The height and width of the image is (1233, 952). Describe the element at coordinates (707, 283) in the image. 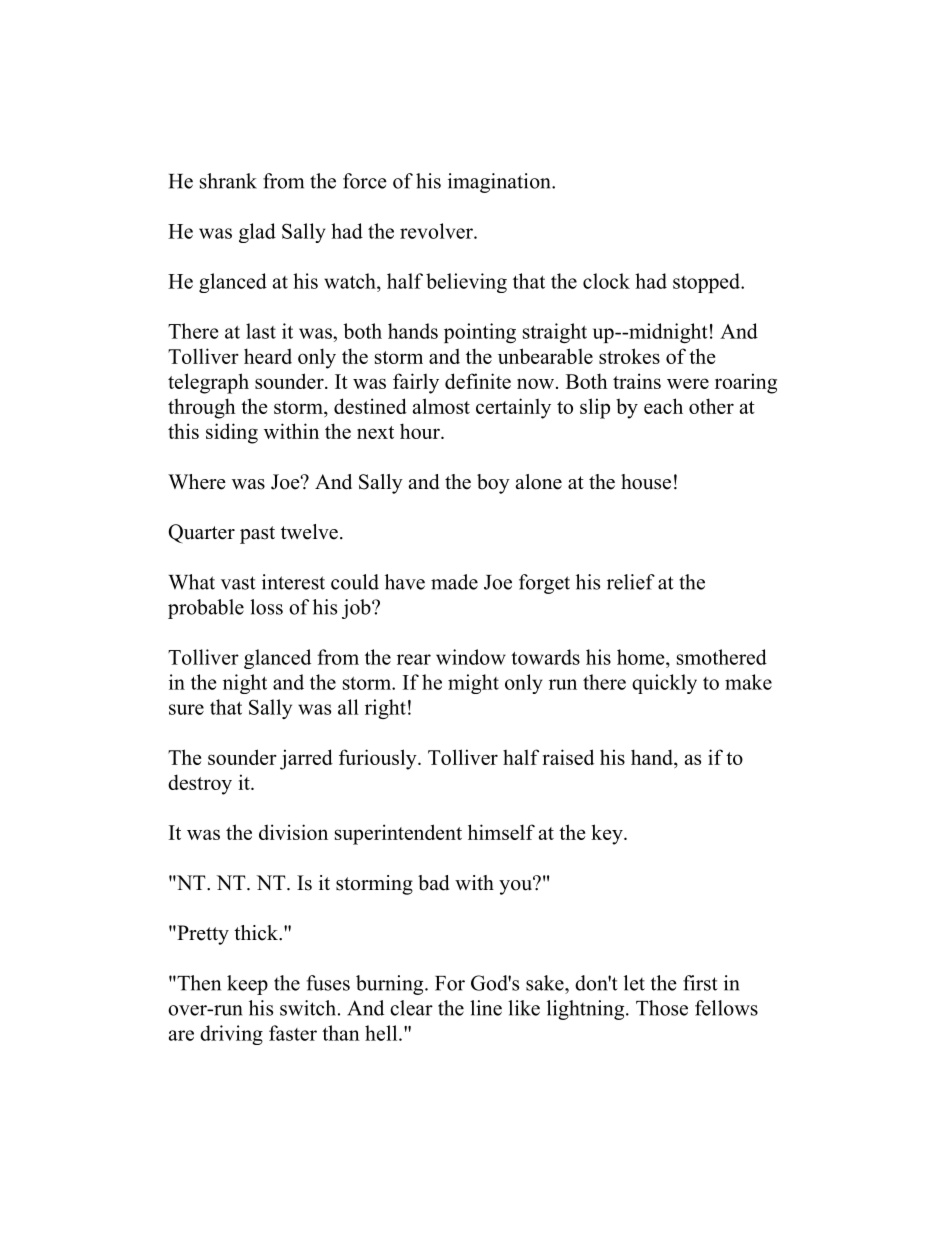

I see `stopped` at that location.
